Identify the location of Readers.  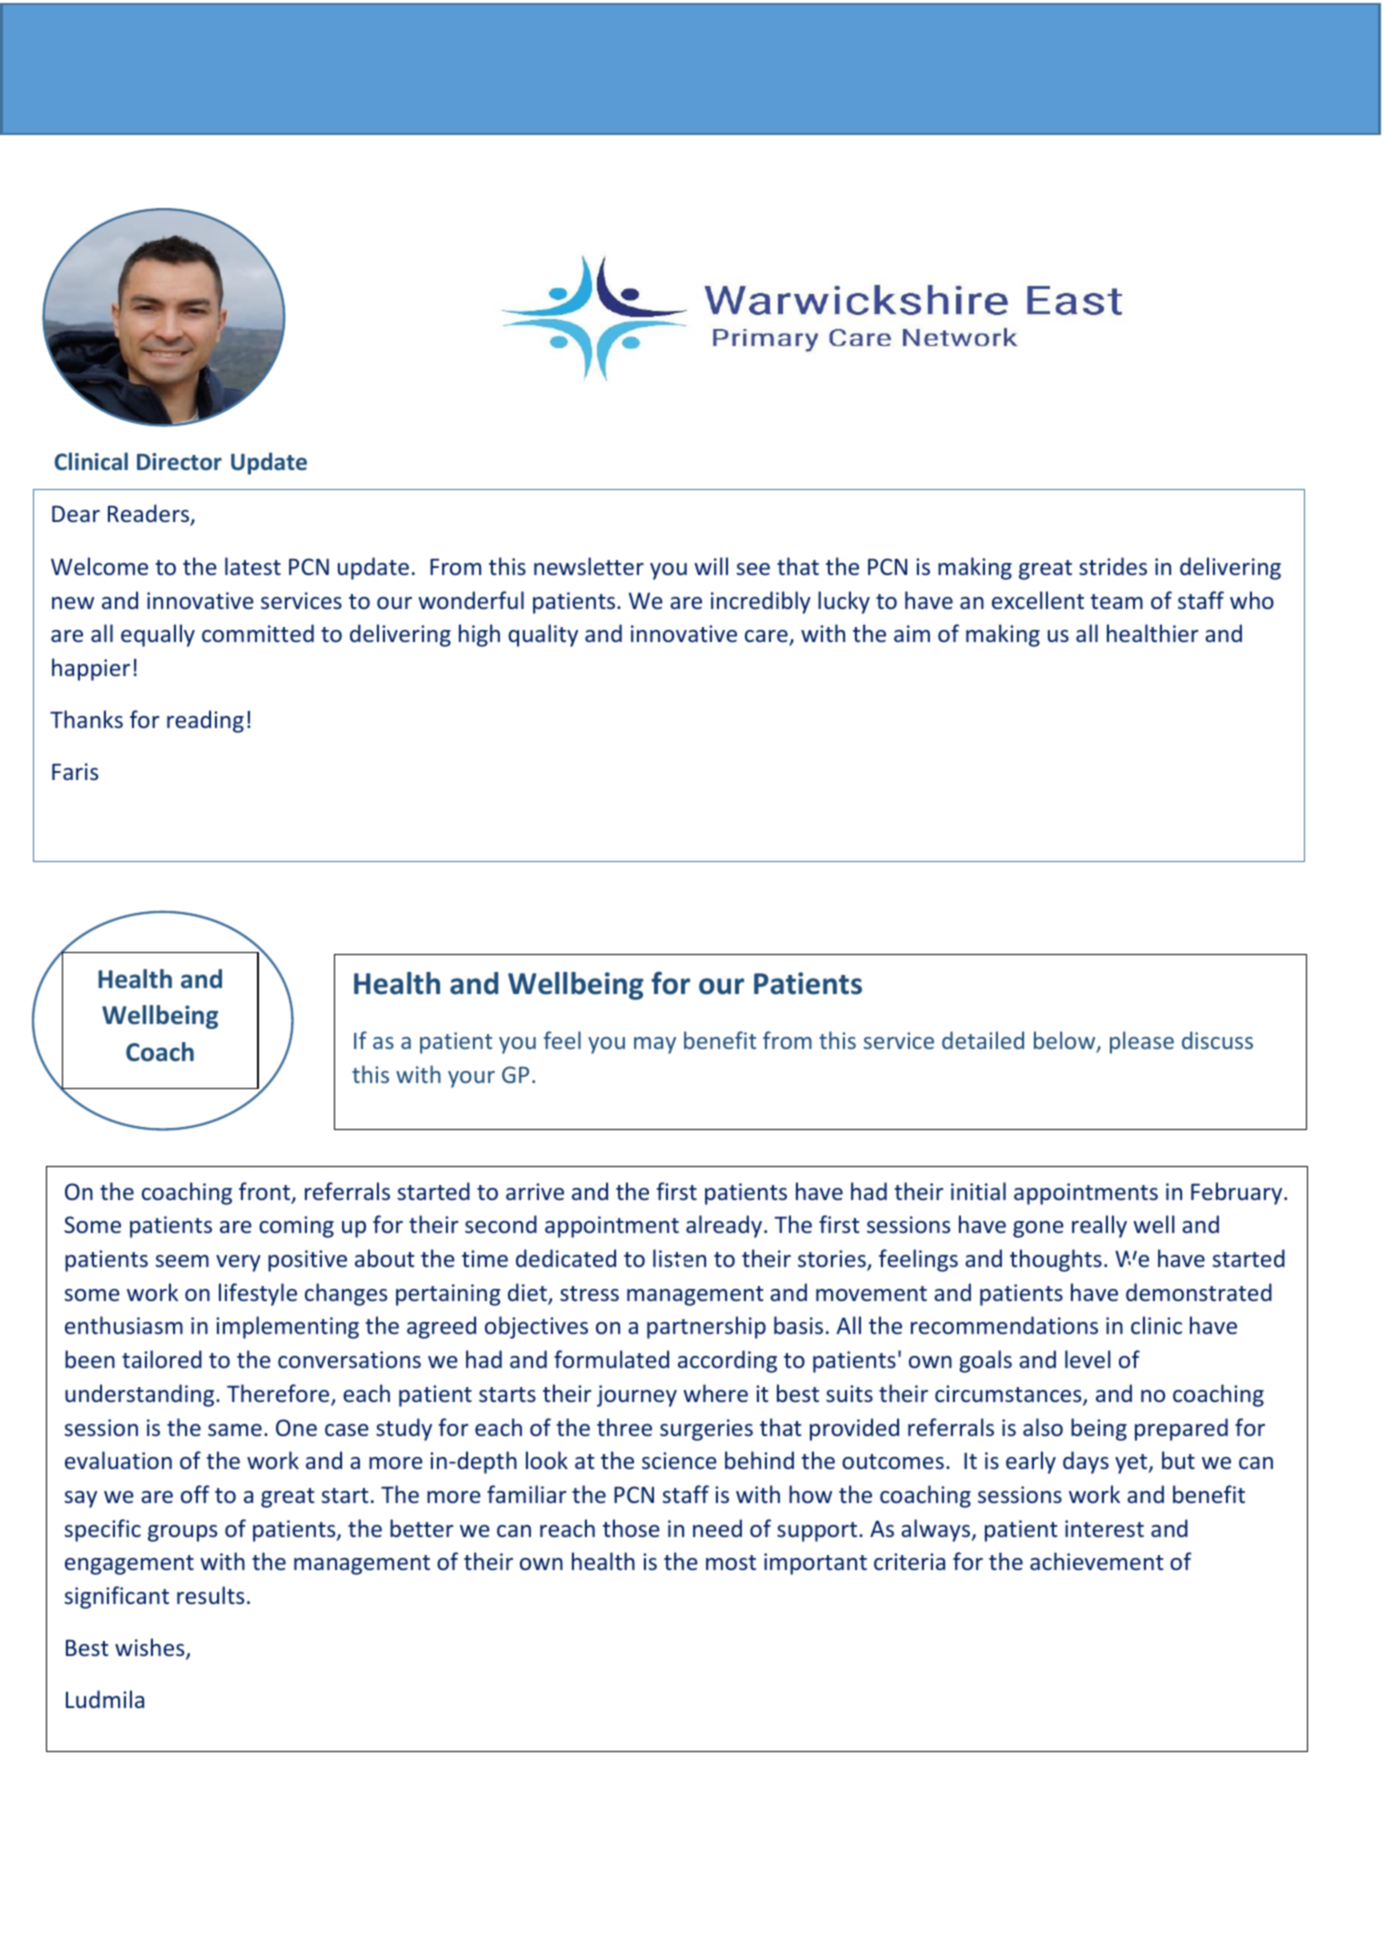
(150, 514).
